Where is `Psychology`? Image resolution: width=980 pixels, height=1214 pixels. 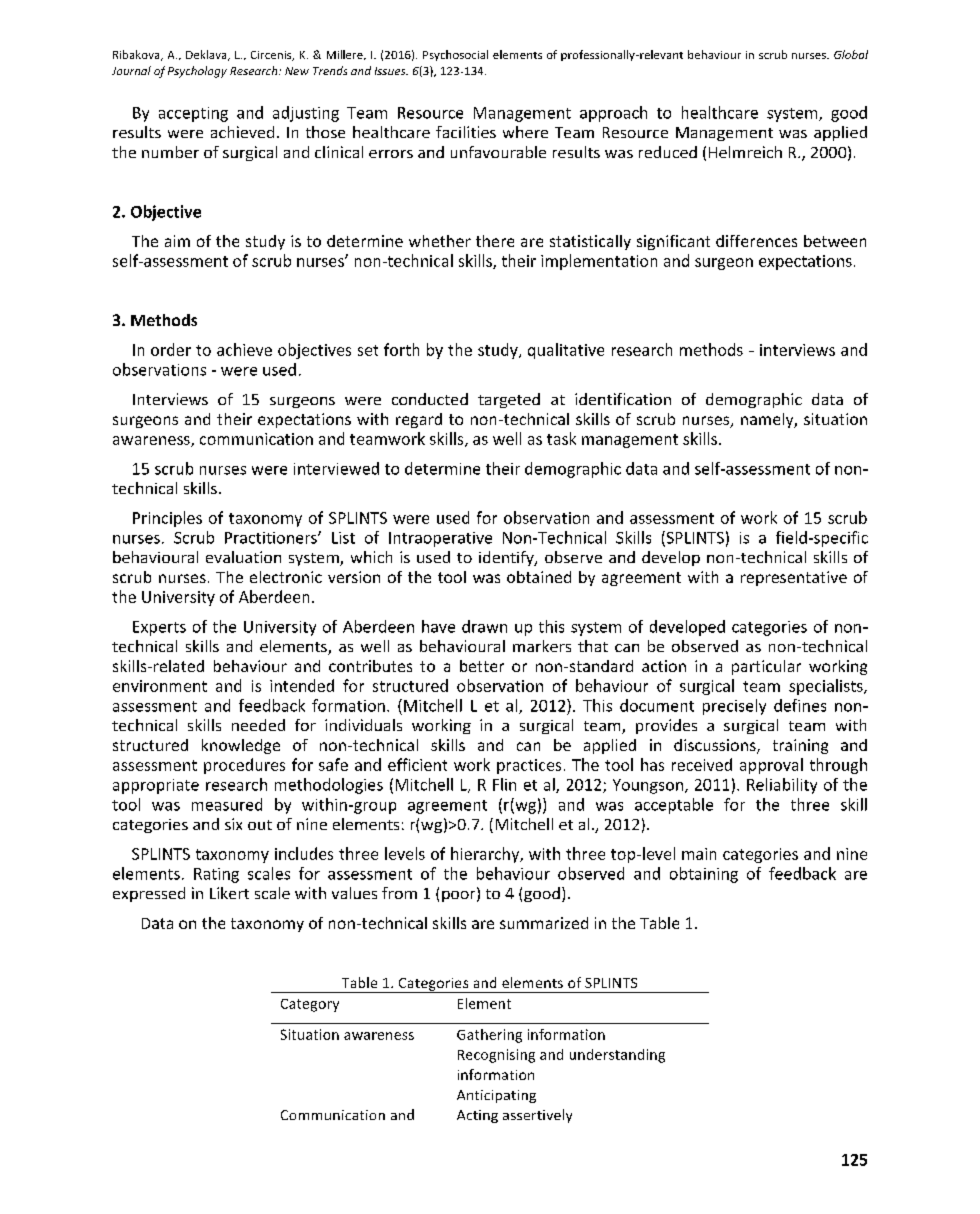 Psychology is located at coordinates (197, 72).
